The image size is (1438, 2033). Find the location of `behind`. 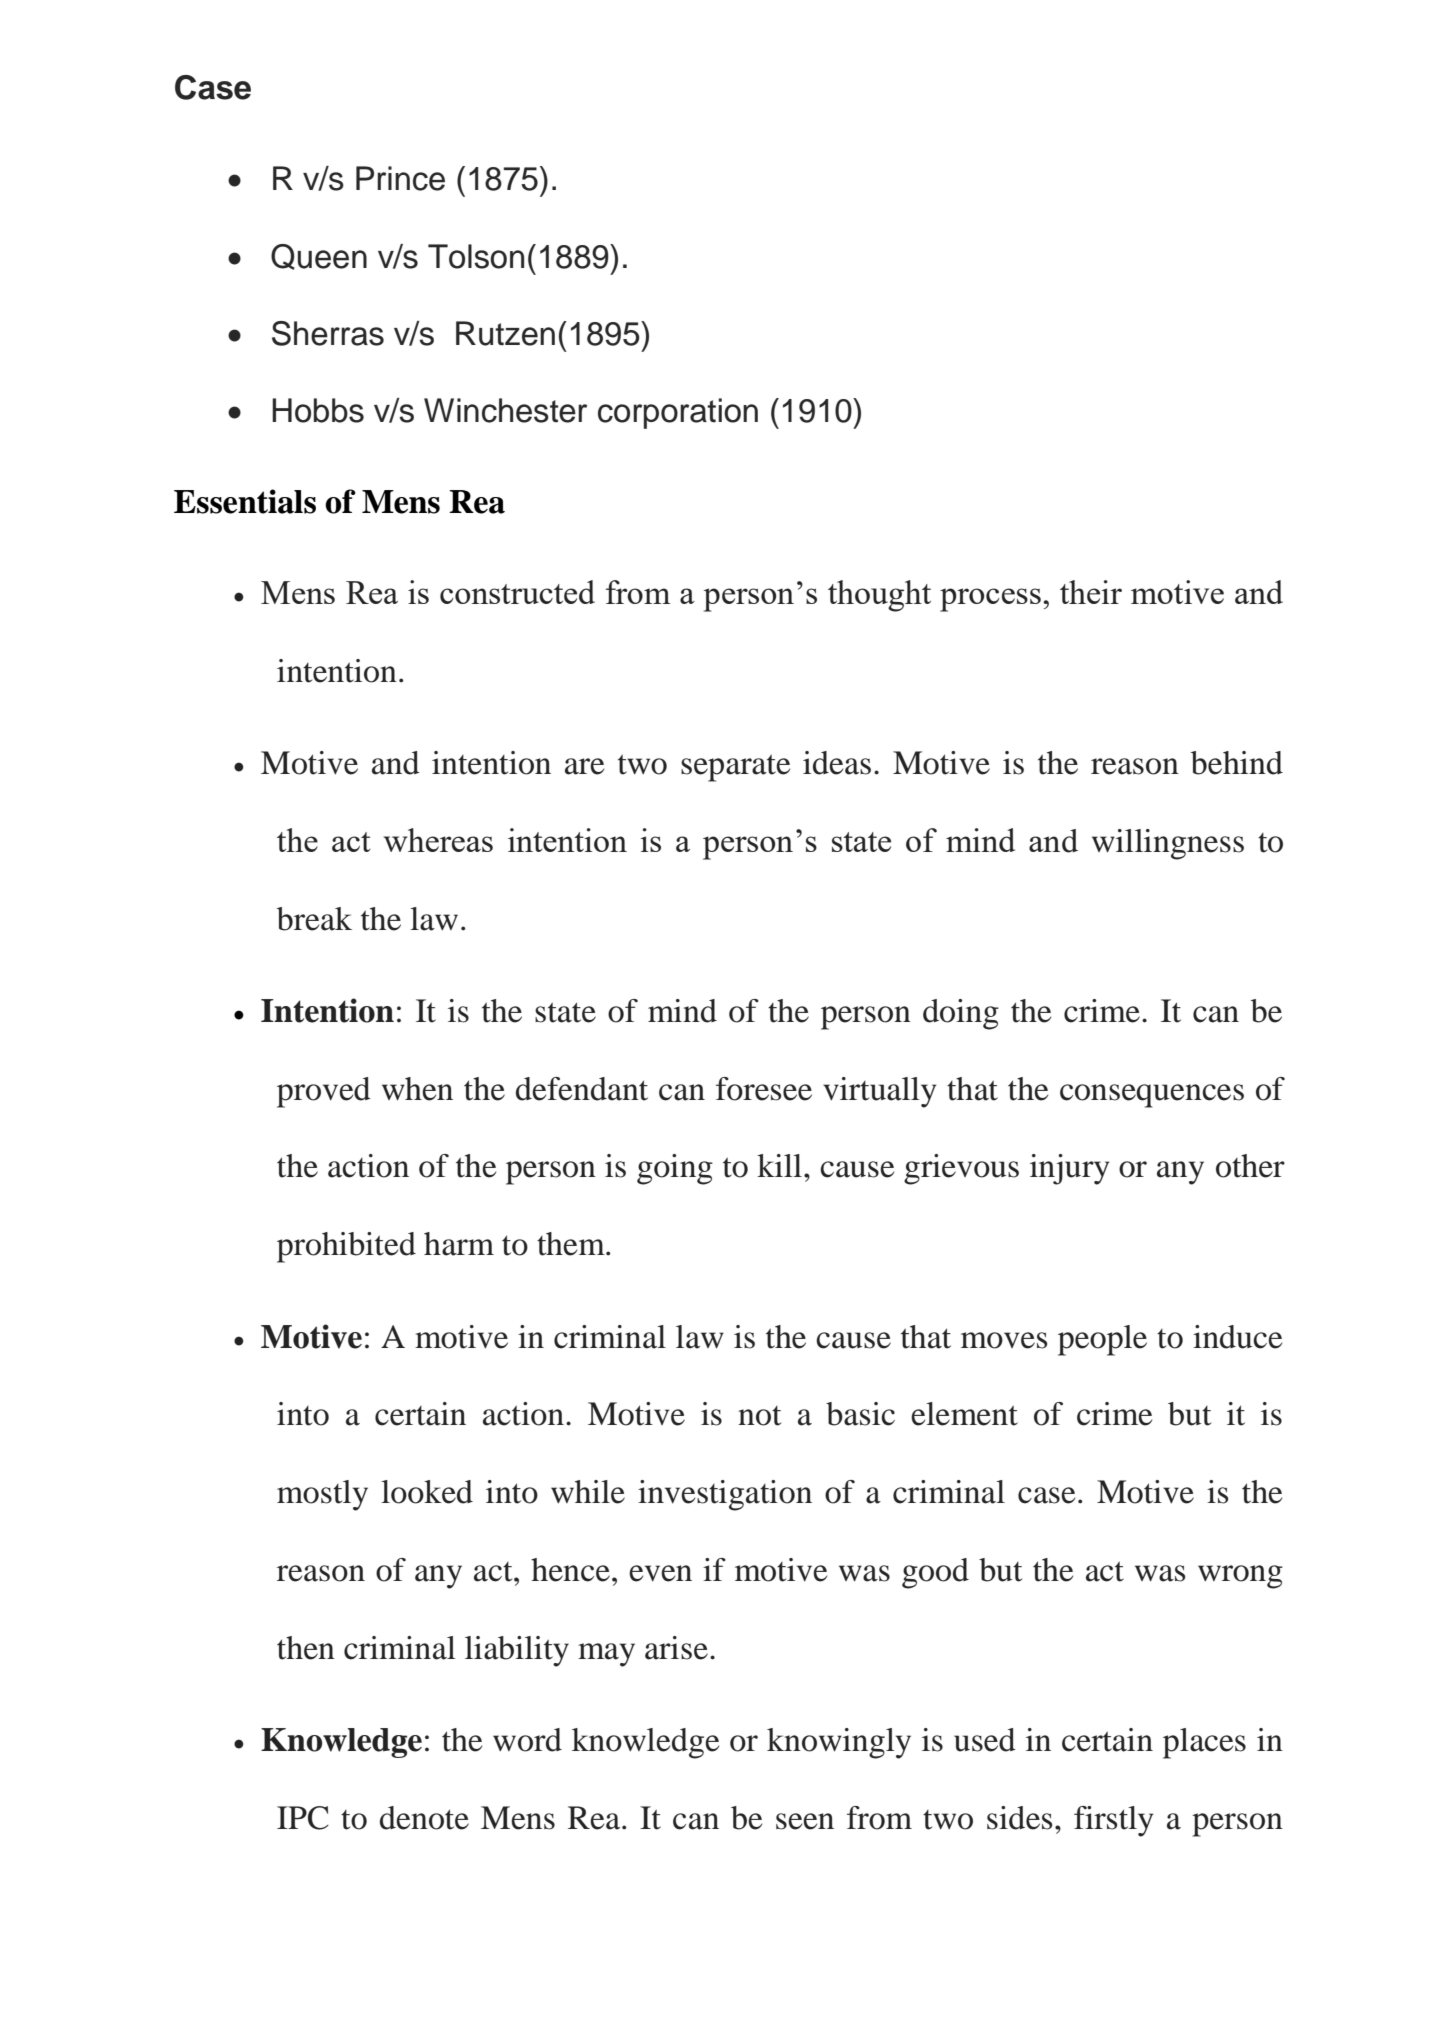

behind is located at coordinates (1237, 763).
